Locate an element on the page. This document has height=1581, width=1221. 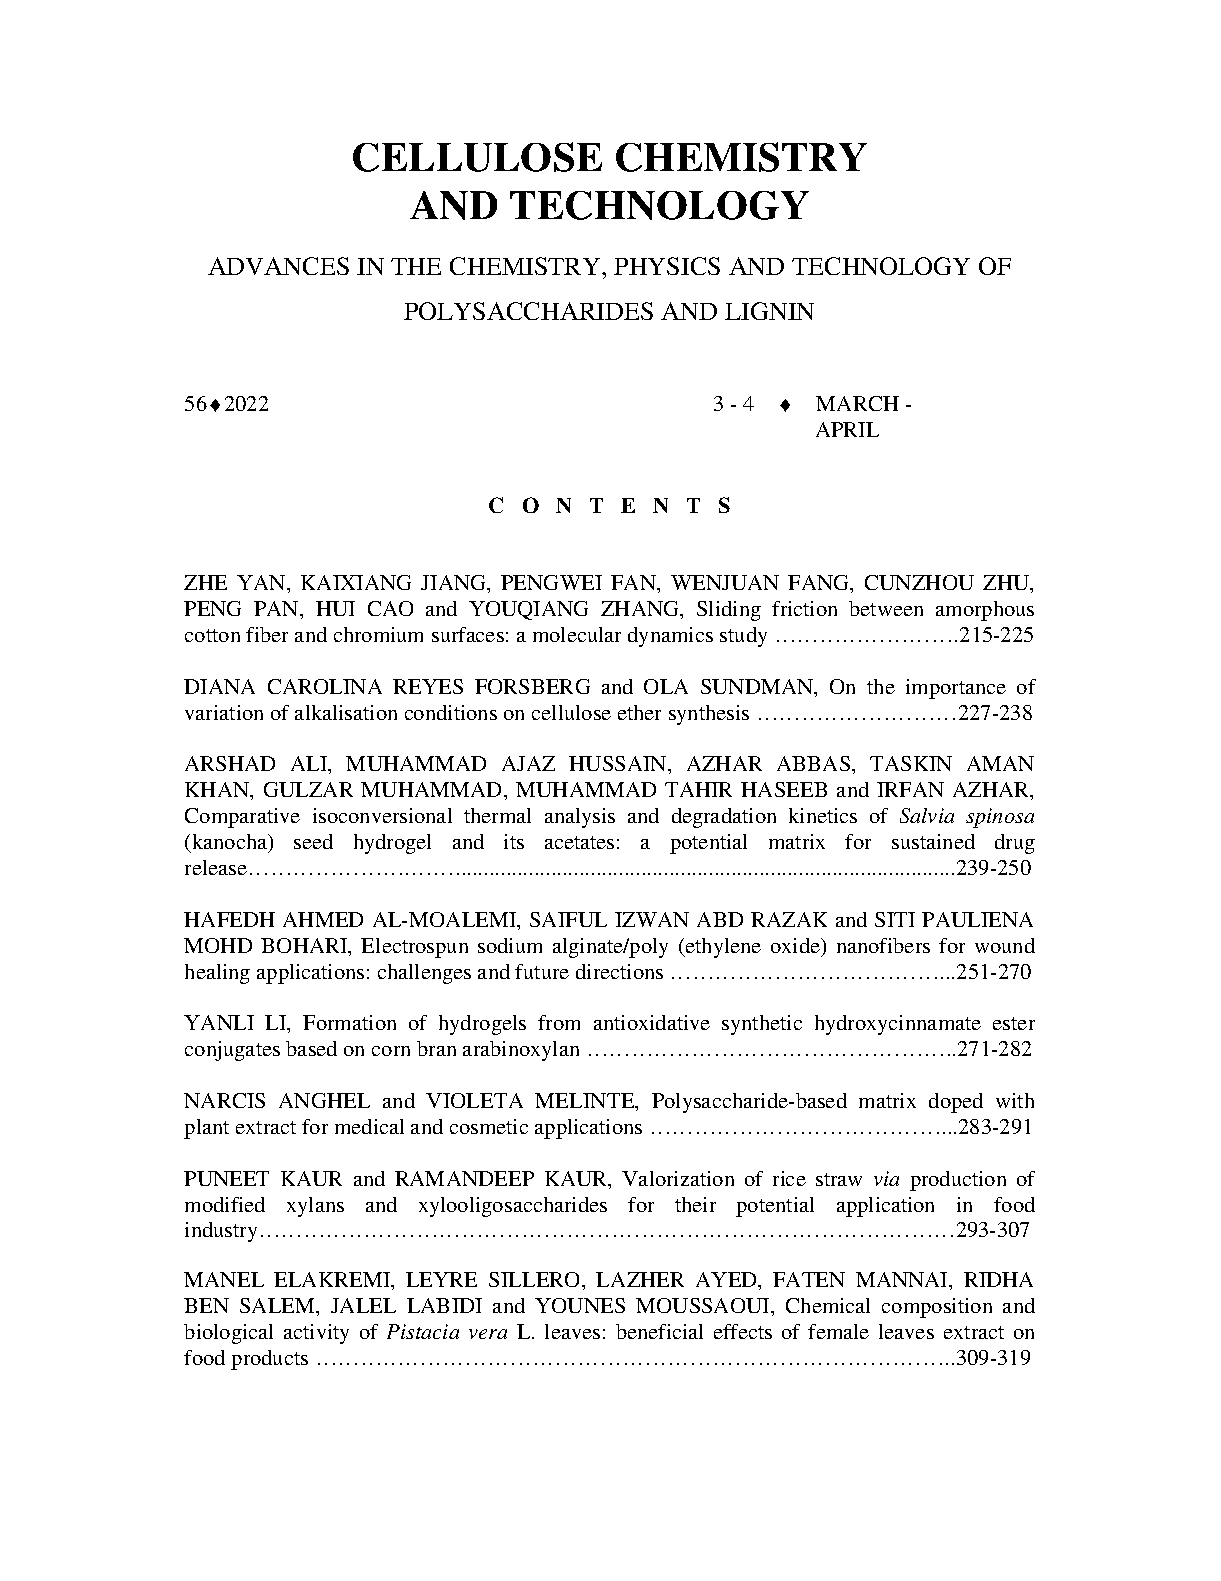
LIGNIN is located at coordinates (769, 311).
